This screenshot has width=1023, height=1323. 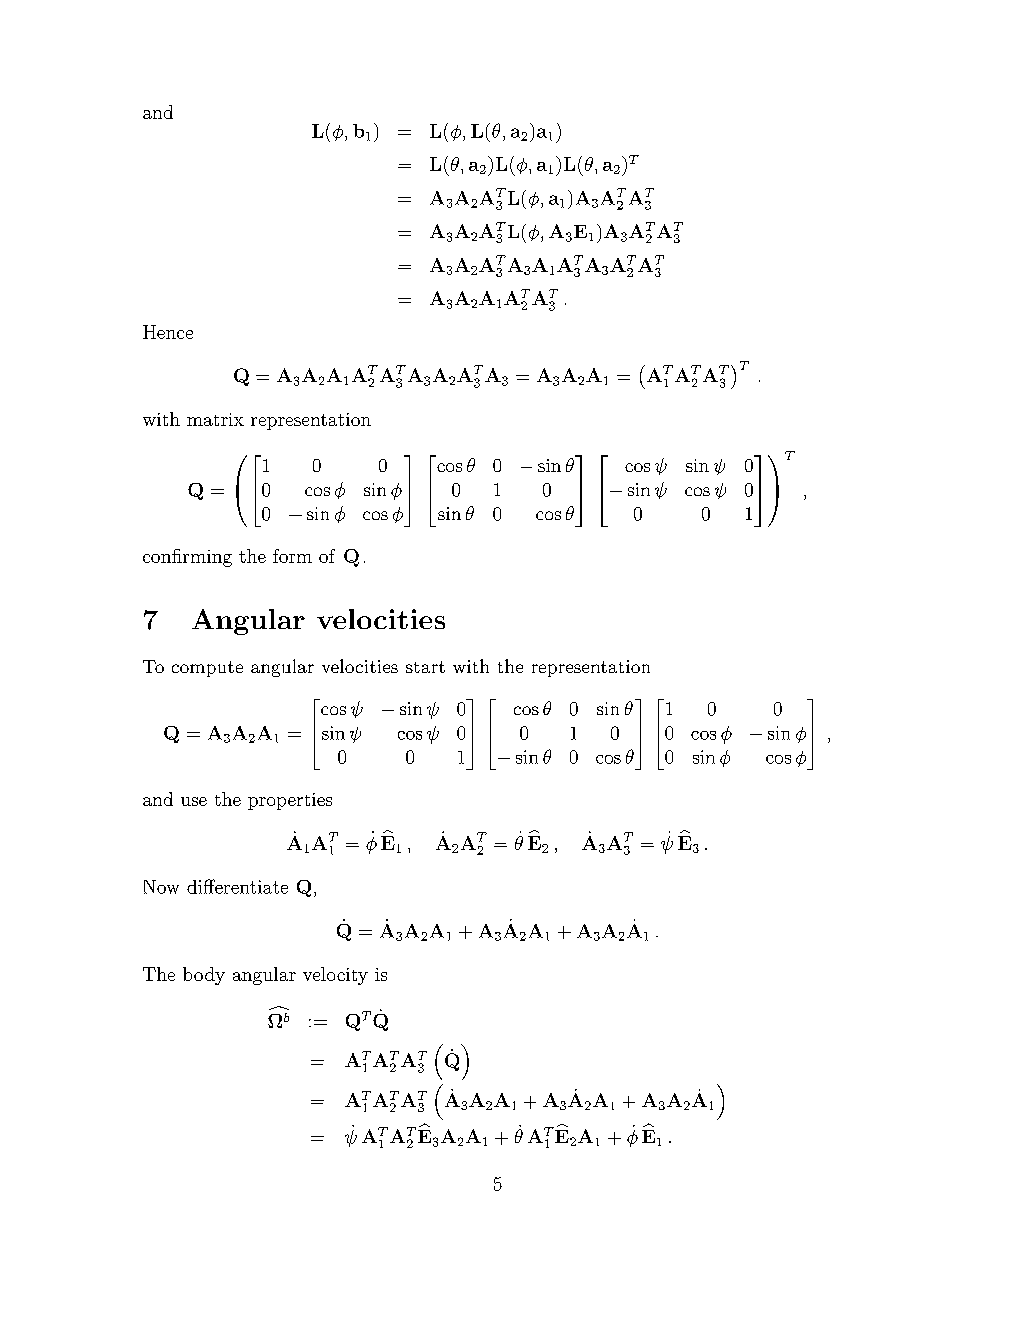 What do you see at coordinates (194, 801) in the screenshot?
I see `use` at bounding box center [194, 801].
